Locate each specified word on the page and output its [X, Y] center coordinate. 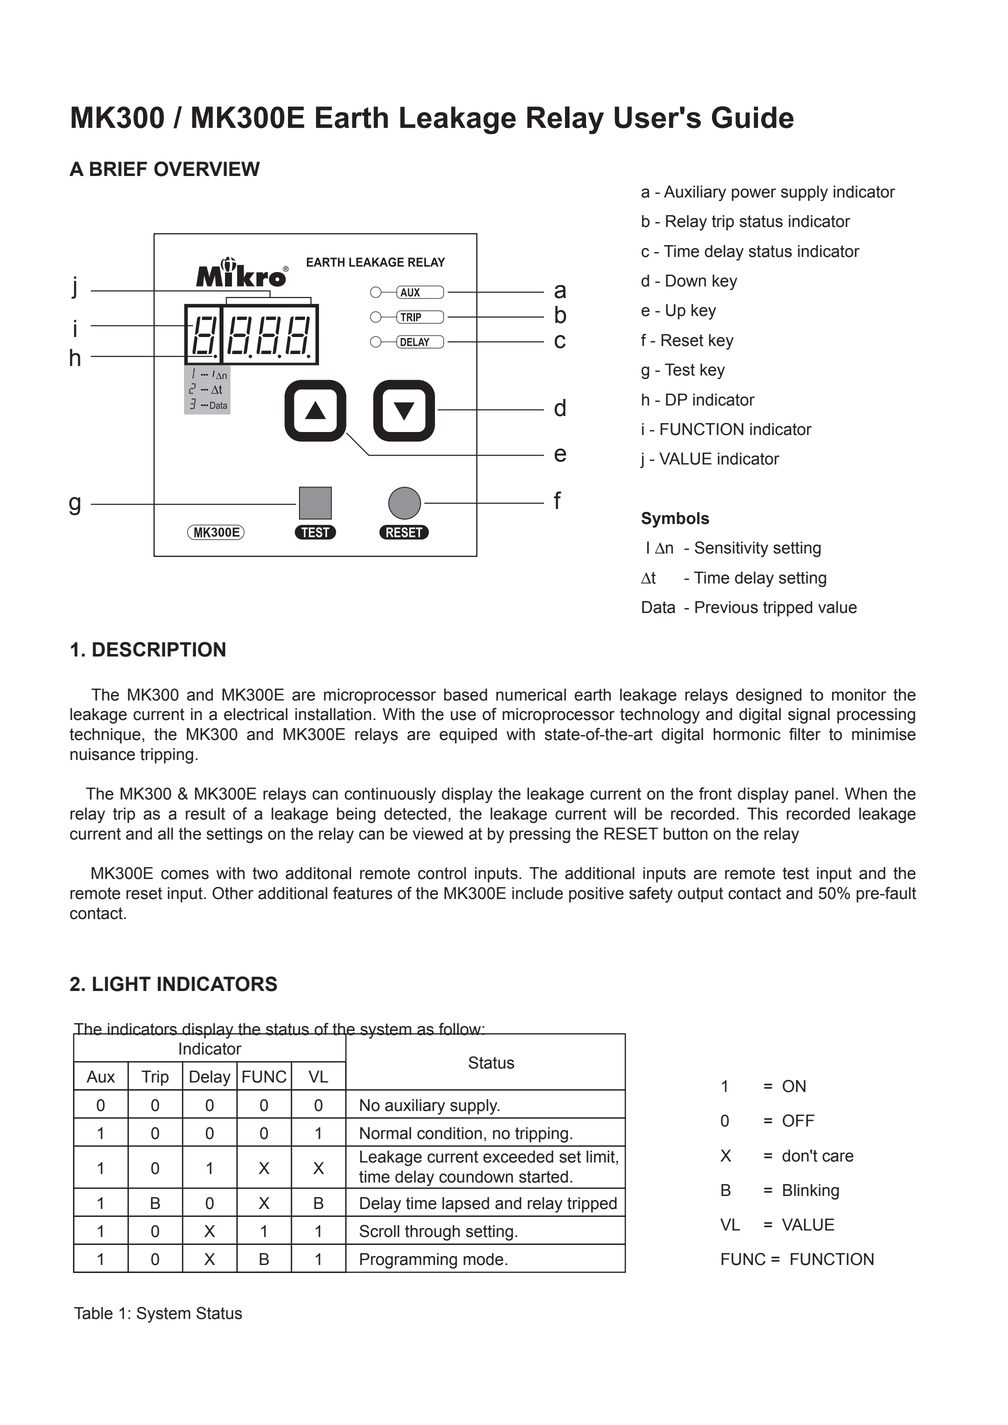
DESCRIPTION [159, 649]
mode [484, 1259]
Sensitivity [731, 549]
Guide [753, 117]
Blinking [811, 1192]
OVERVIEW [207, 169]
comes [185, 875]
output [700, 895]
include [537, 893]
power [754, 194]
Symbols [675, 520]
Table [93, 1313]
